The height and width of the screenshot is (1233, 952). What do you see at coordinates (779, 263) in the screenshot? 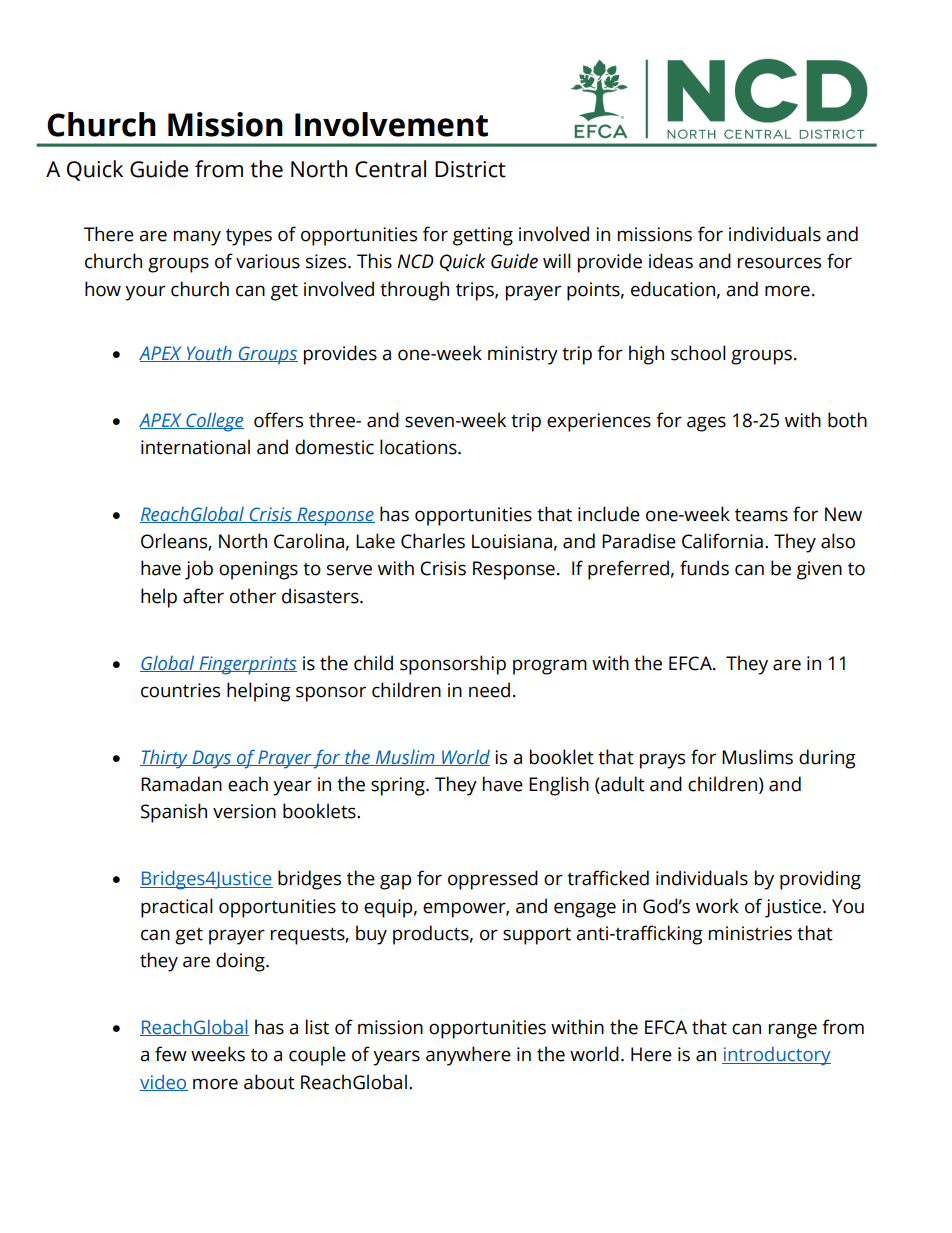
I see `resources` at bounding box center [779, 263].
